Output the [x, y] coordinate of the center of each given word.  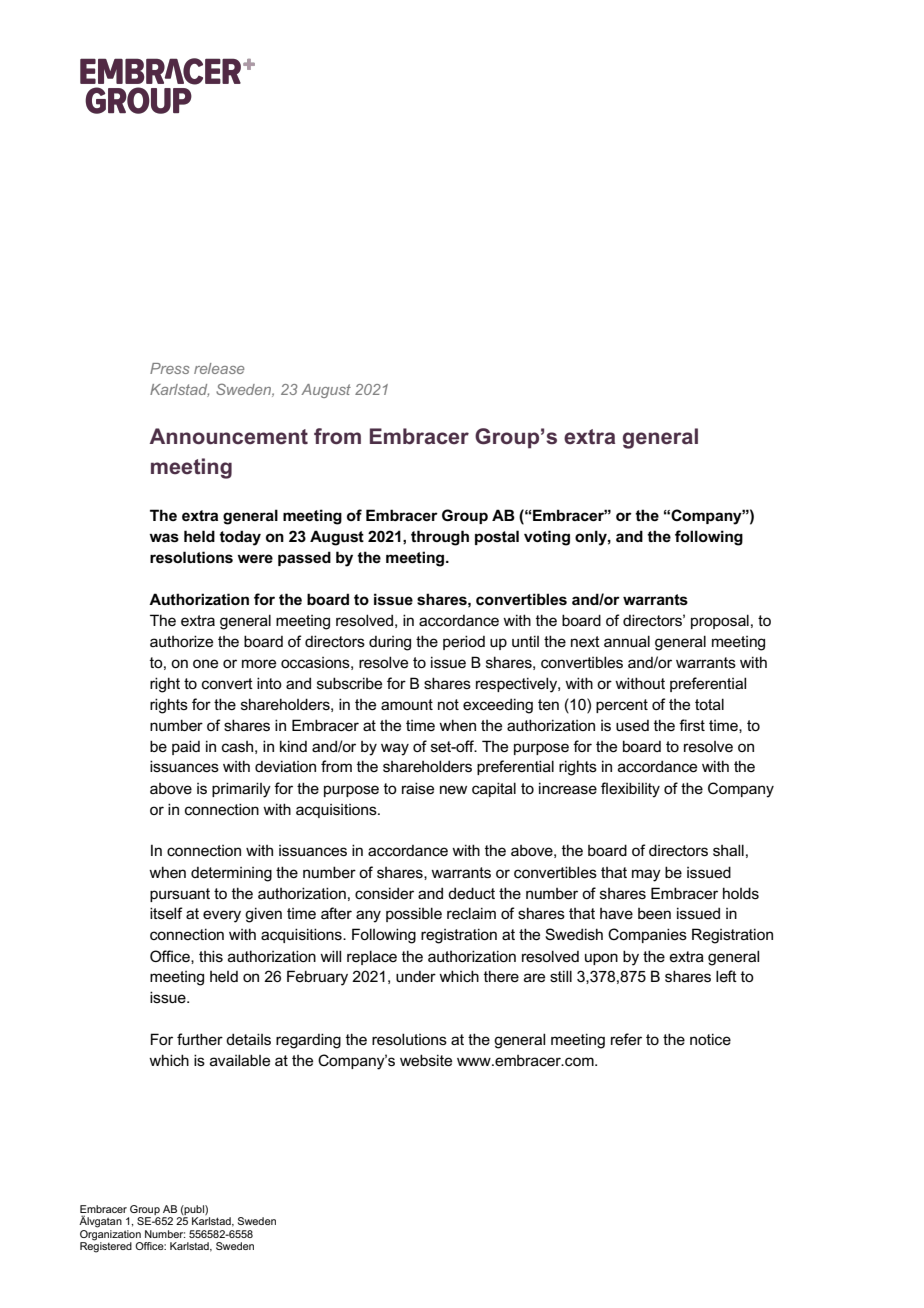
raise [418, 788]
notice [710, 1039]
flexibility [630, 790]
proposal [720, 621]
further [200, 1039]
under [416, 976]
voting [547, 538]
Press [170, 368]
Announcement [229, 436]
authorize [181, 641]
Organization [111, 1235]
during [390, 643]
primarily [241, 790]
